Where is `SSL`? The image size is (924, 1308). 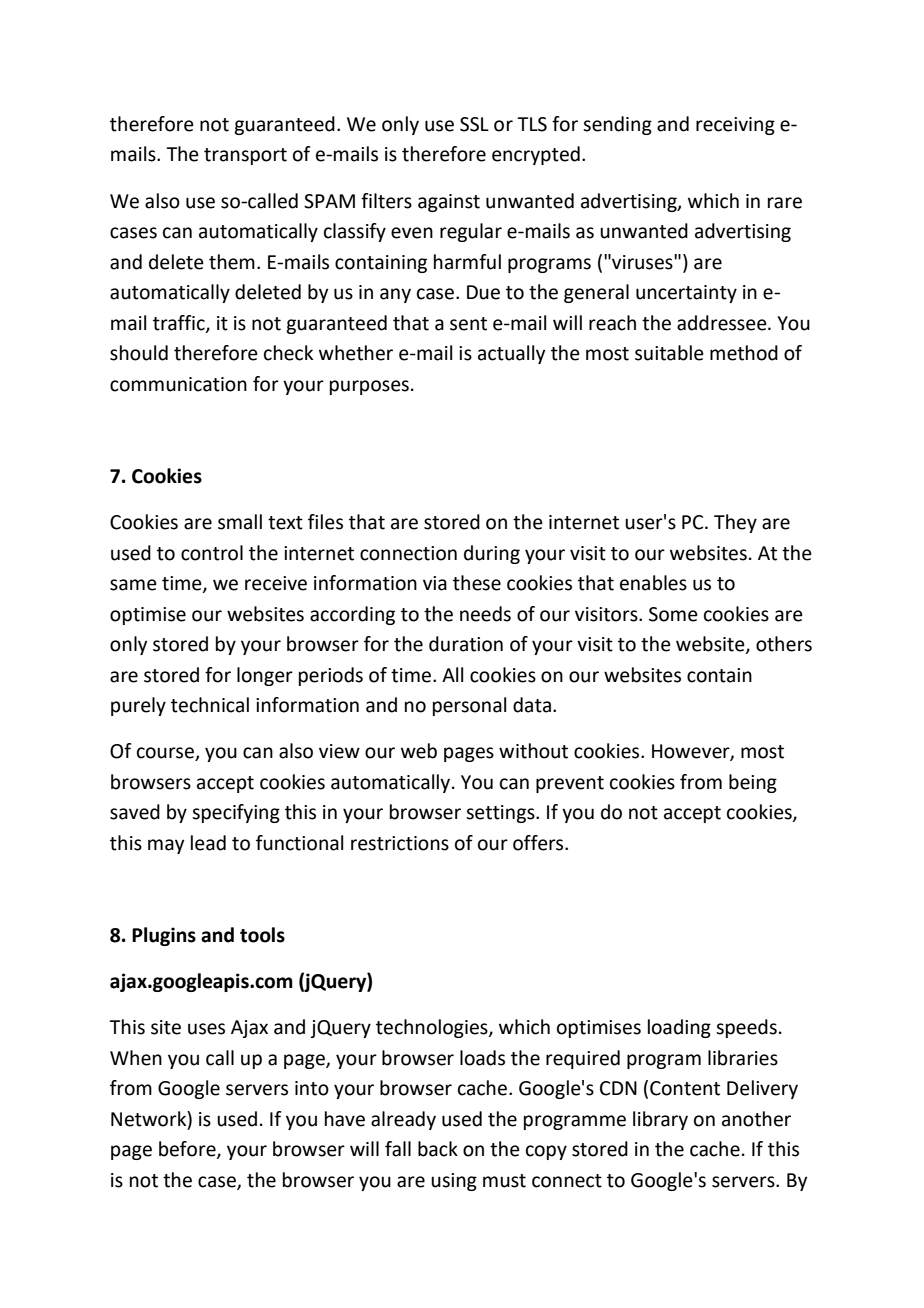
SSL is located at coordinates (474, 124).
